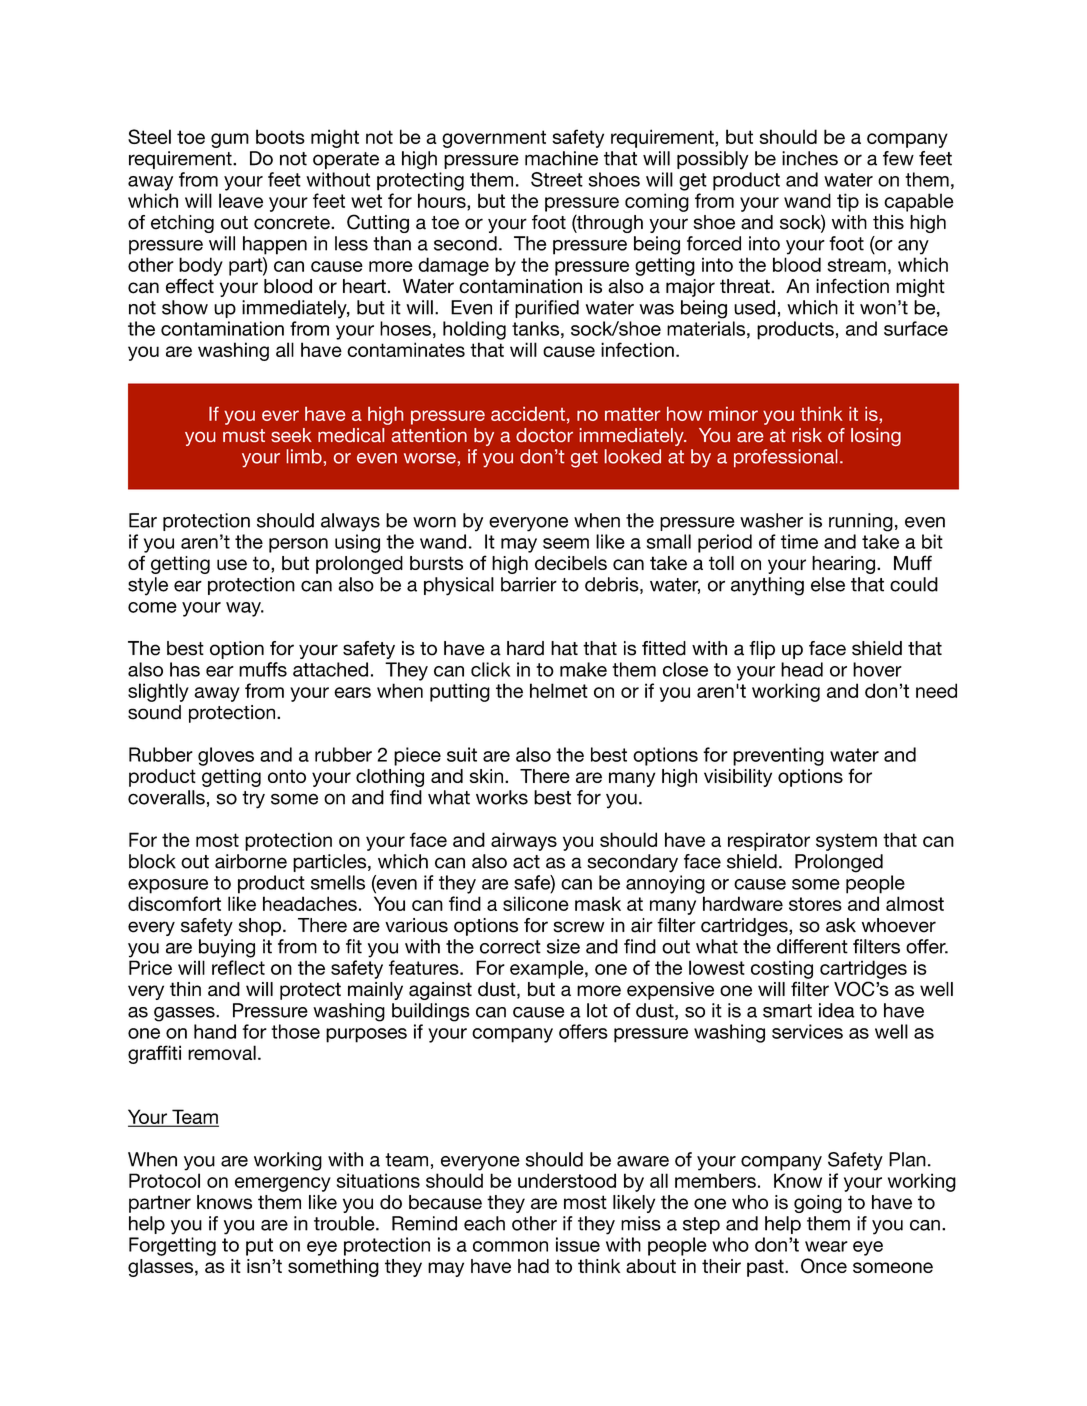  Describe the element at coordinates (283, 1184) in the document. I see `emergency` at that location.
